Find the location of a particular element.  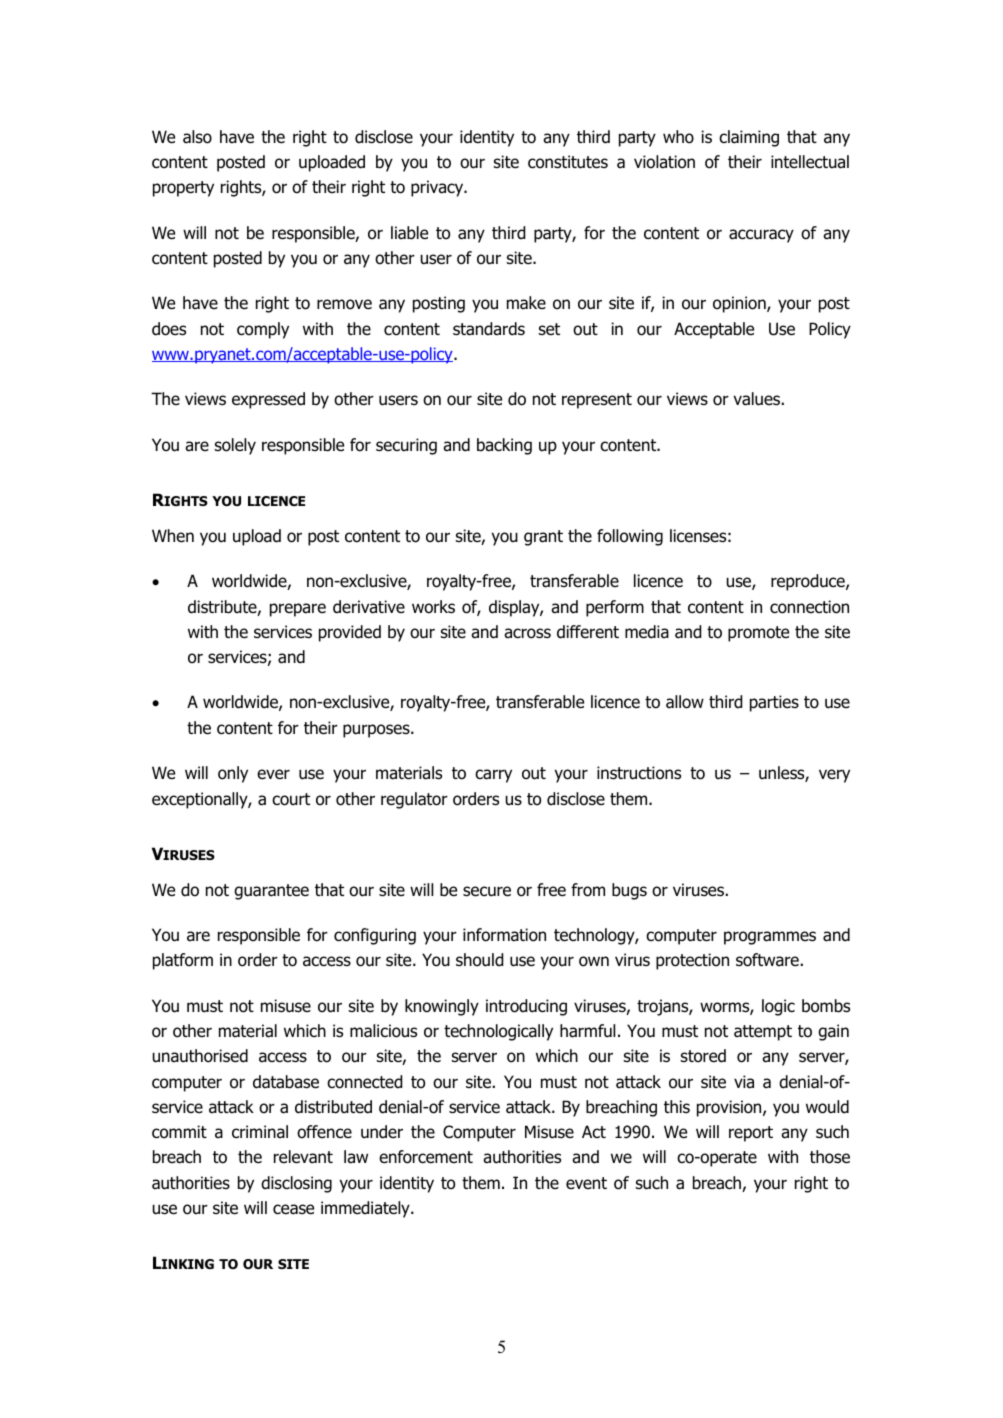

constitutes is located at coordinates (568, 162).
